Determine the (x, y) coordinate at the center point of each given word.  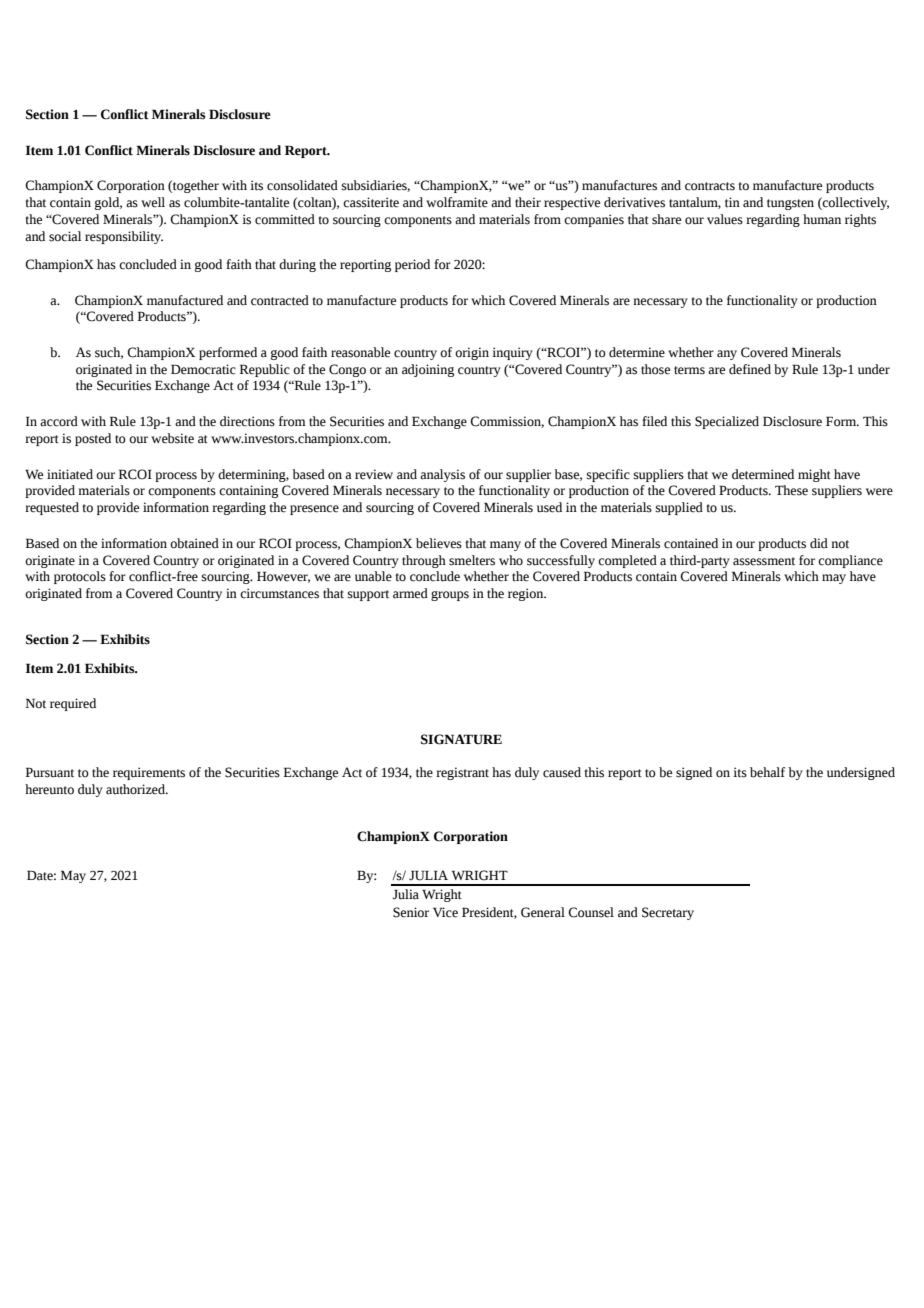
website (172, 438)
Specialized (727, 422)
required (73, 704)
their (528, 202)
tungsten (790, 204)
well (153, 202)
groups (450, 596)
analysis (442, 475)
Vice (445, 912)
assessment (764, 561)
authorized (136, 789)
